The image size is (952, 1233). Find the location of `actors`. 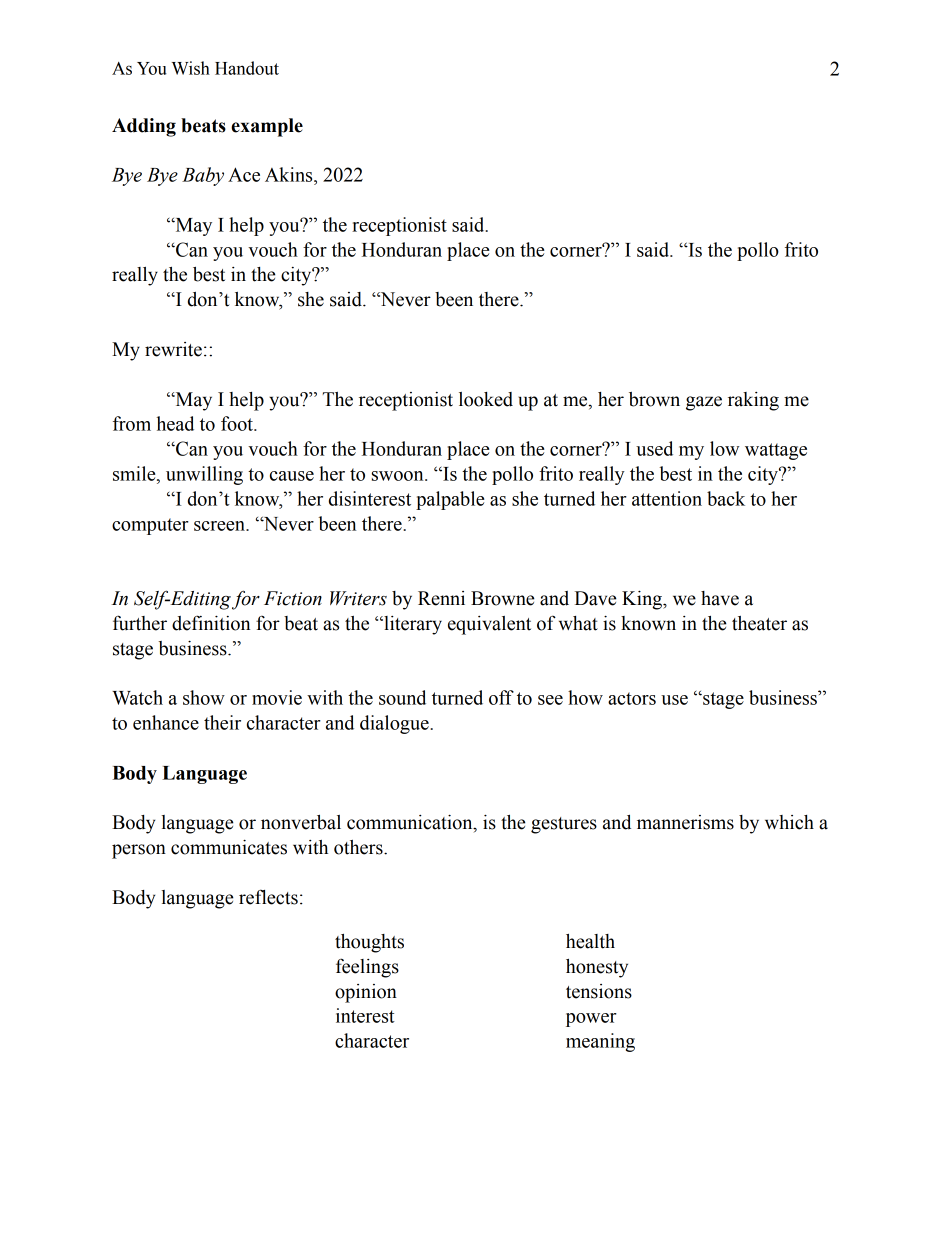

actors is located at coordinates (632, 698).
